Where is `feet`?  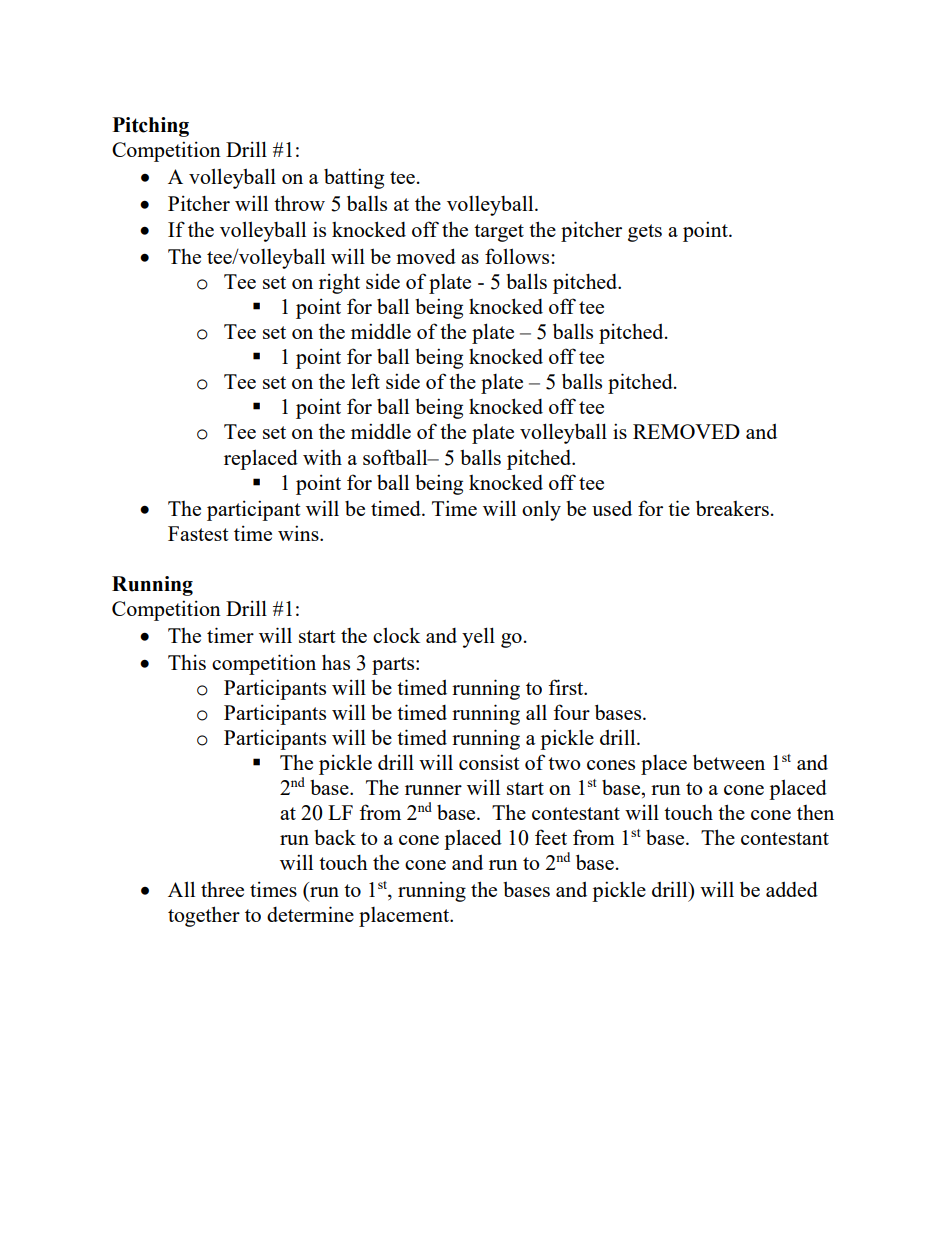
feet is located at coordinates (551, 837).
